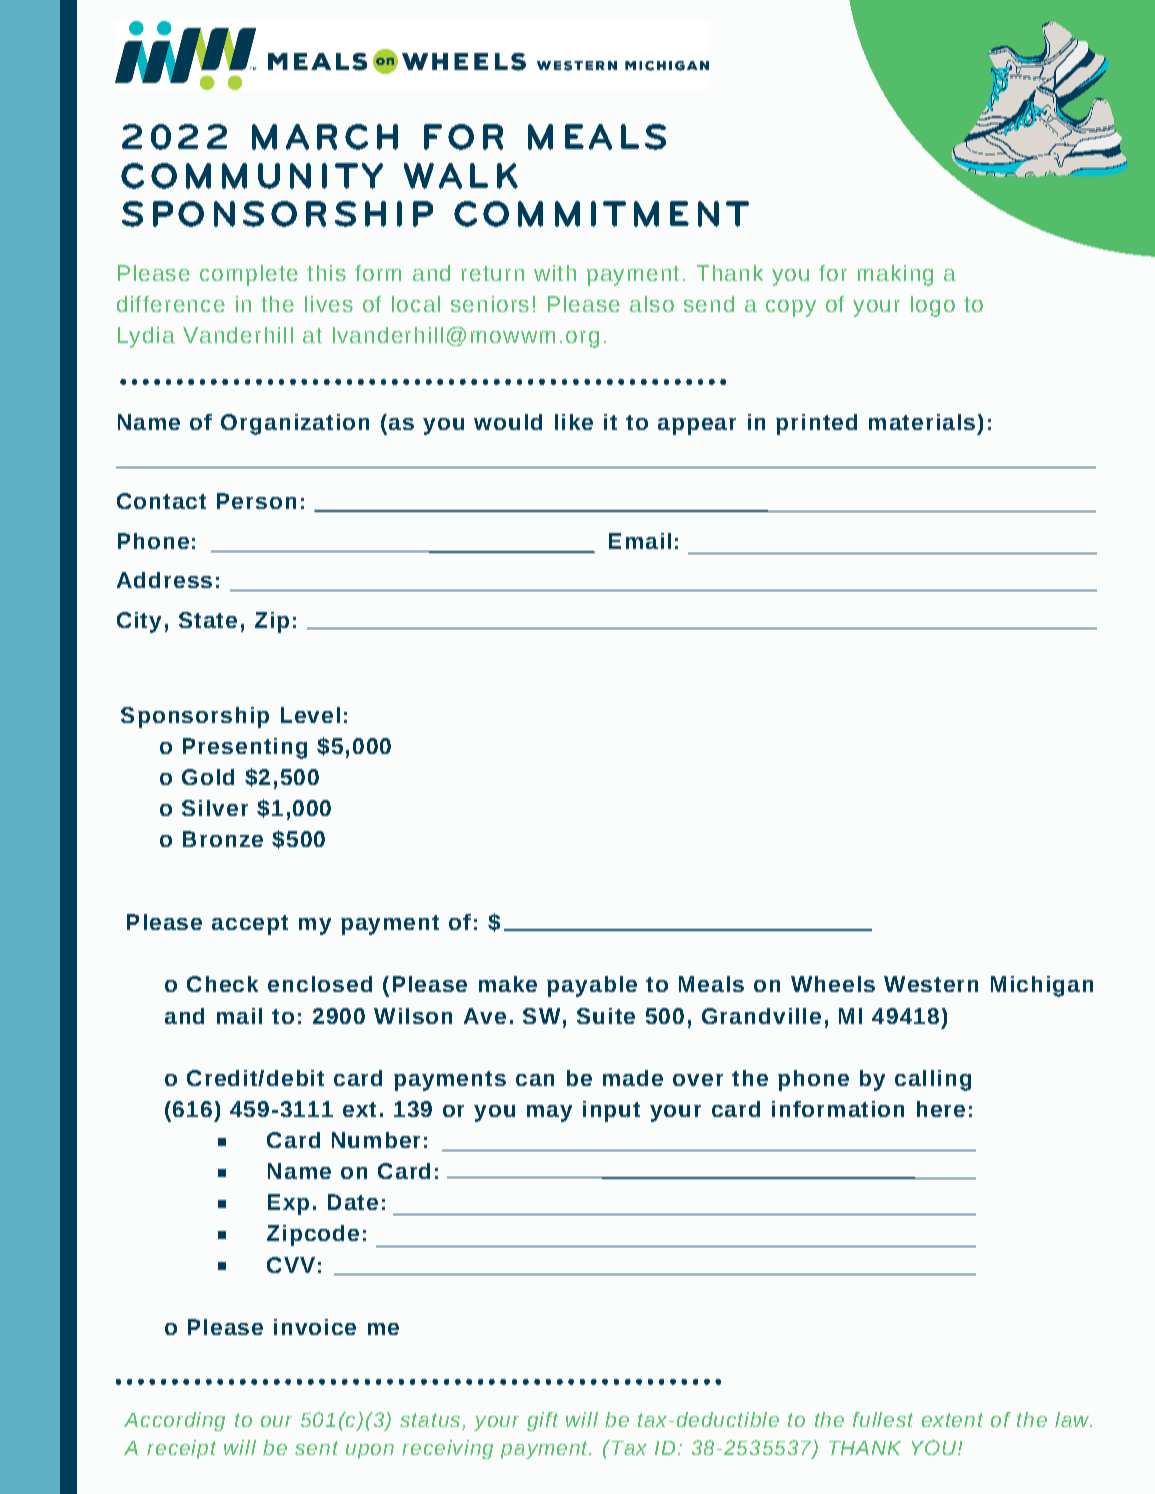 The height and width of the image is (1494, 1155). I want to click on gift, so click(542, 1421).
